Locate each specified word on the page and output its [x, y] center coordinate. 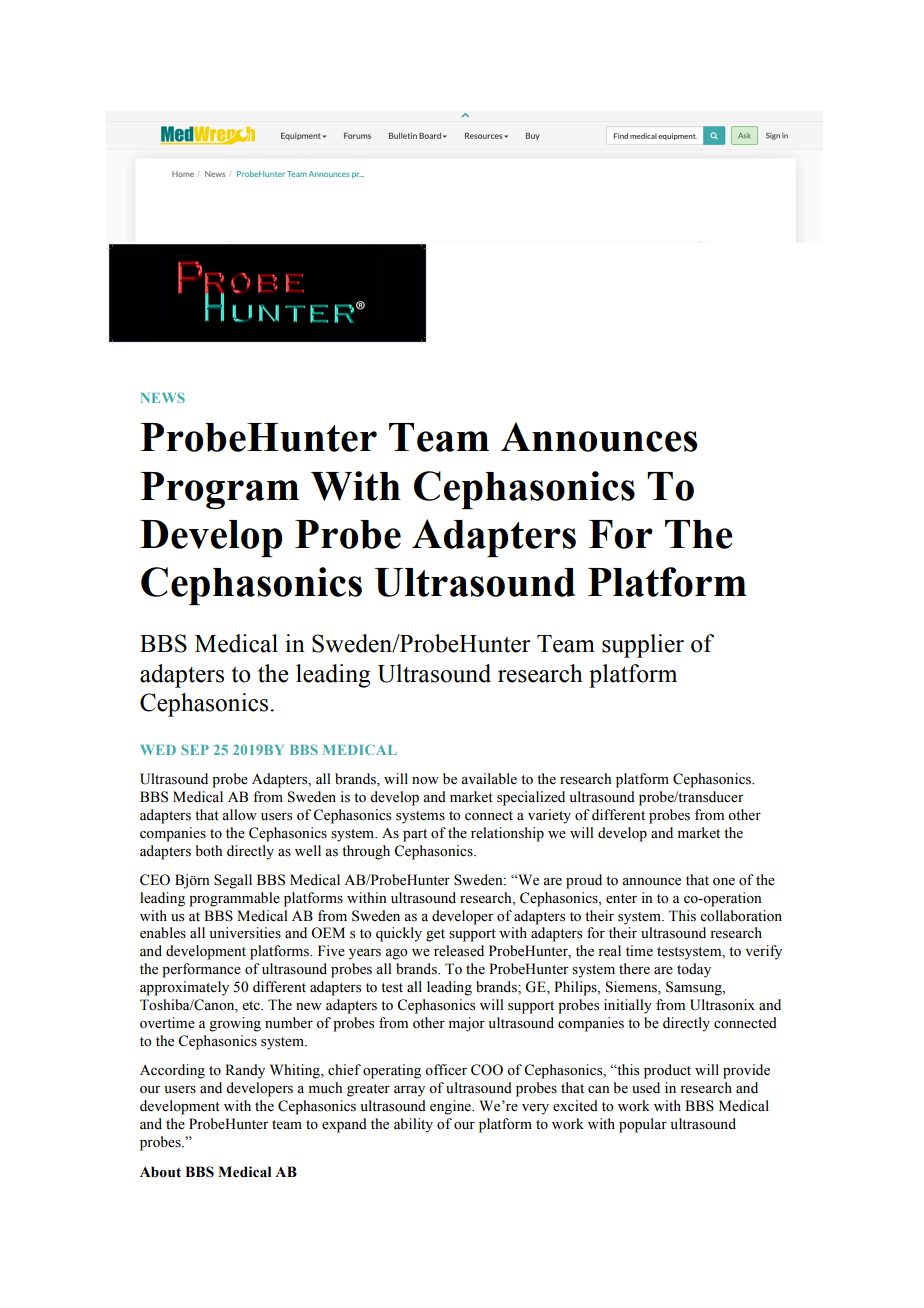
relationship [507, 834]
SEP [195, 749]
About [160, 1172]
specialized [531, 798]
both [209, 851]
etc [252, 1005]
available [489, 778]
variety [549, 816]
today [694, 970]
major [467, 1024]
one [724, 882]
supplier [643, 646]
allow [239, 815]
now [425, 781]
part [415, 835]
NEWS [163, 397]
